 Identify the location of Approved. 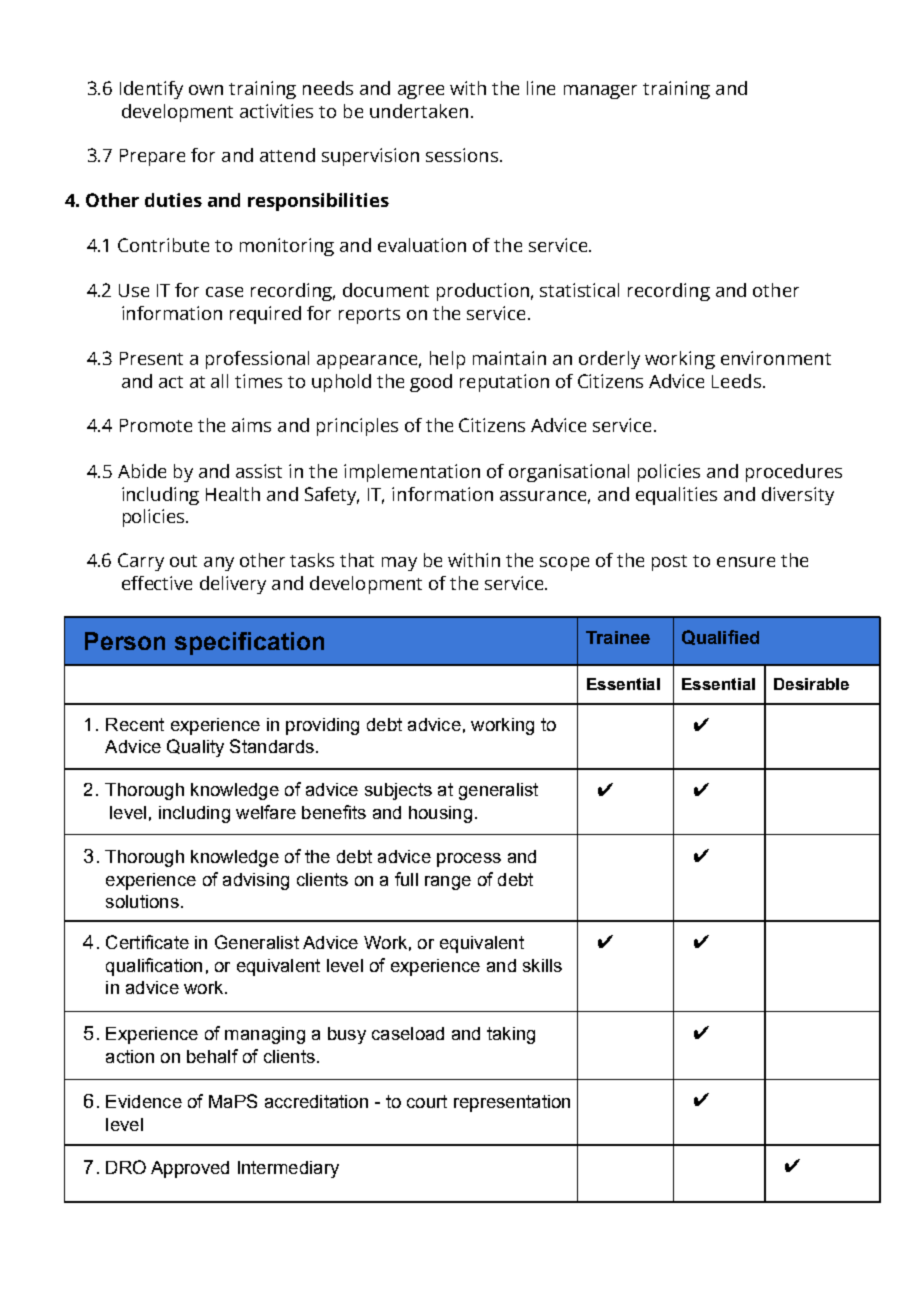
(190, 1169).
